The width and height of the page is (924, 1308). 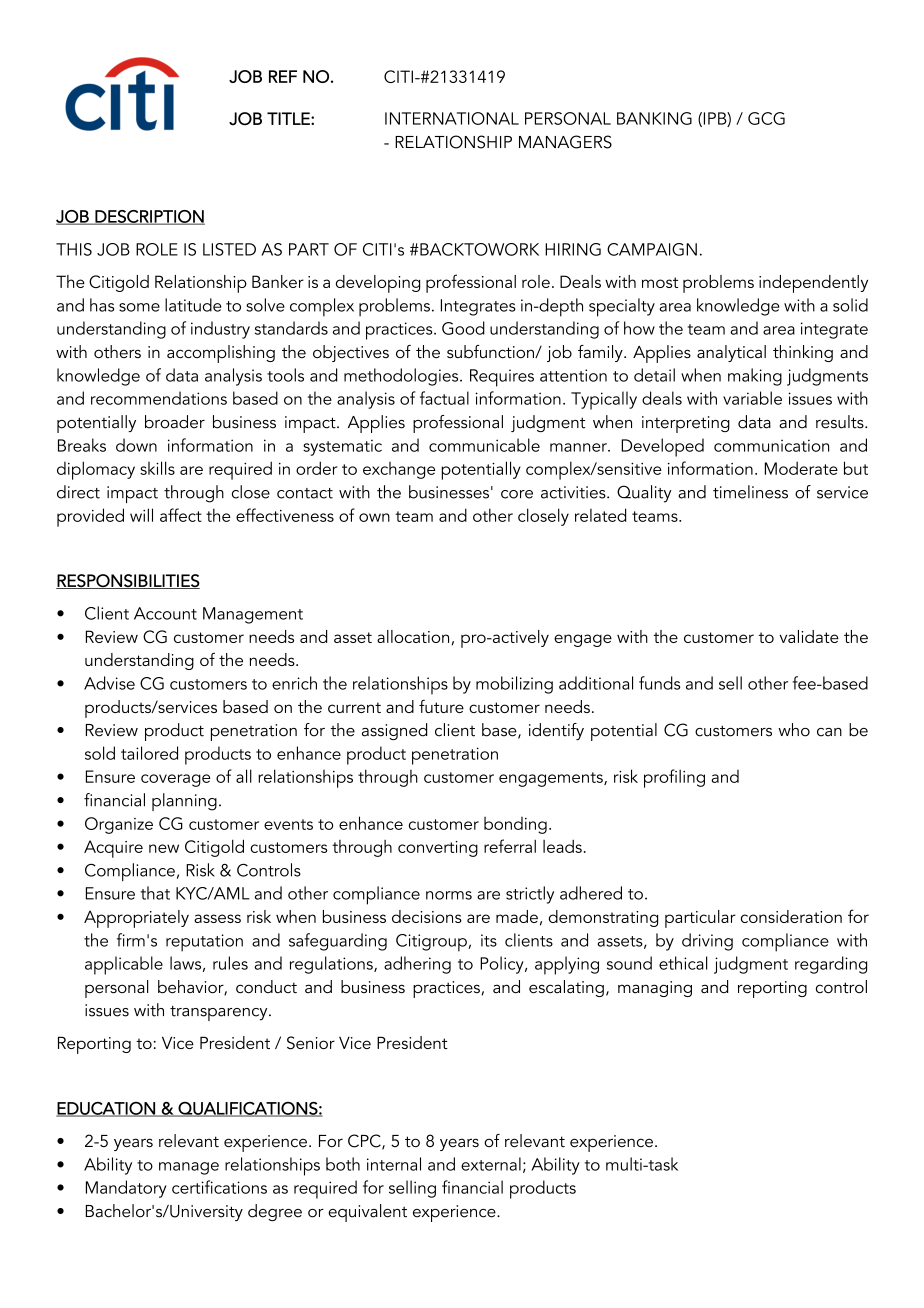 I want to click on INTERNATIONAL, so click(x=452, y=118).
